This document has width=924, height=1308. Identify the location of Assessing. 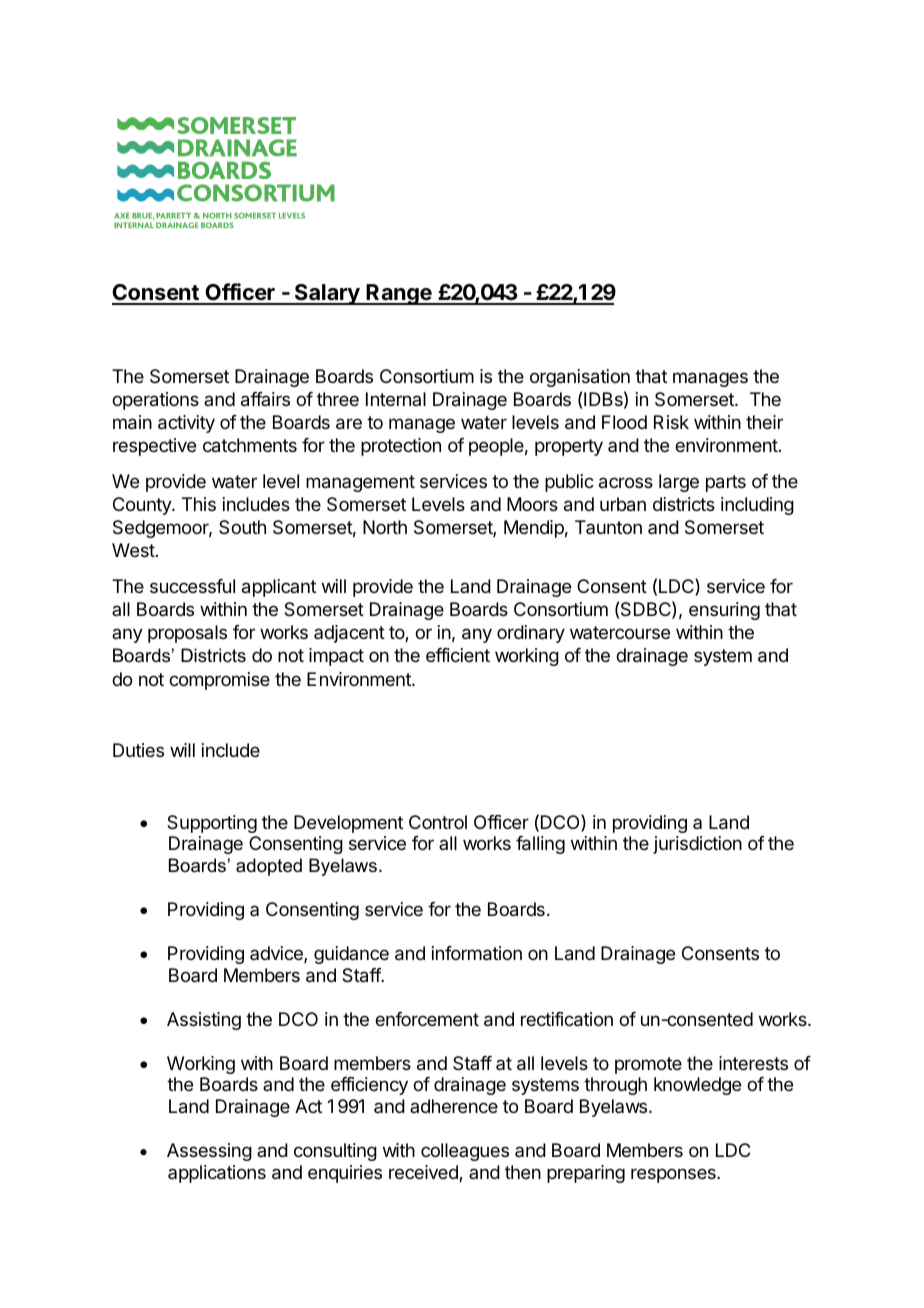
(209, 1152).
